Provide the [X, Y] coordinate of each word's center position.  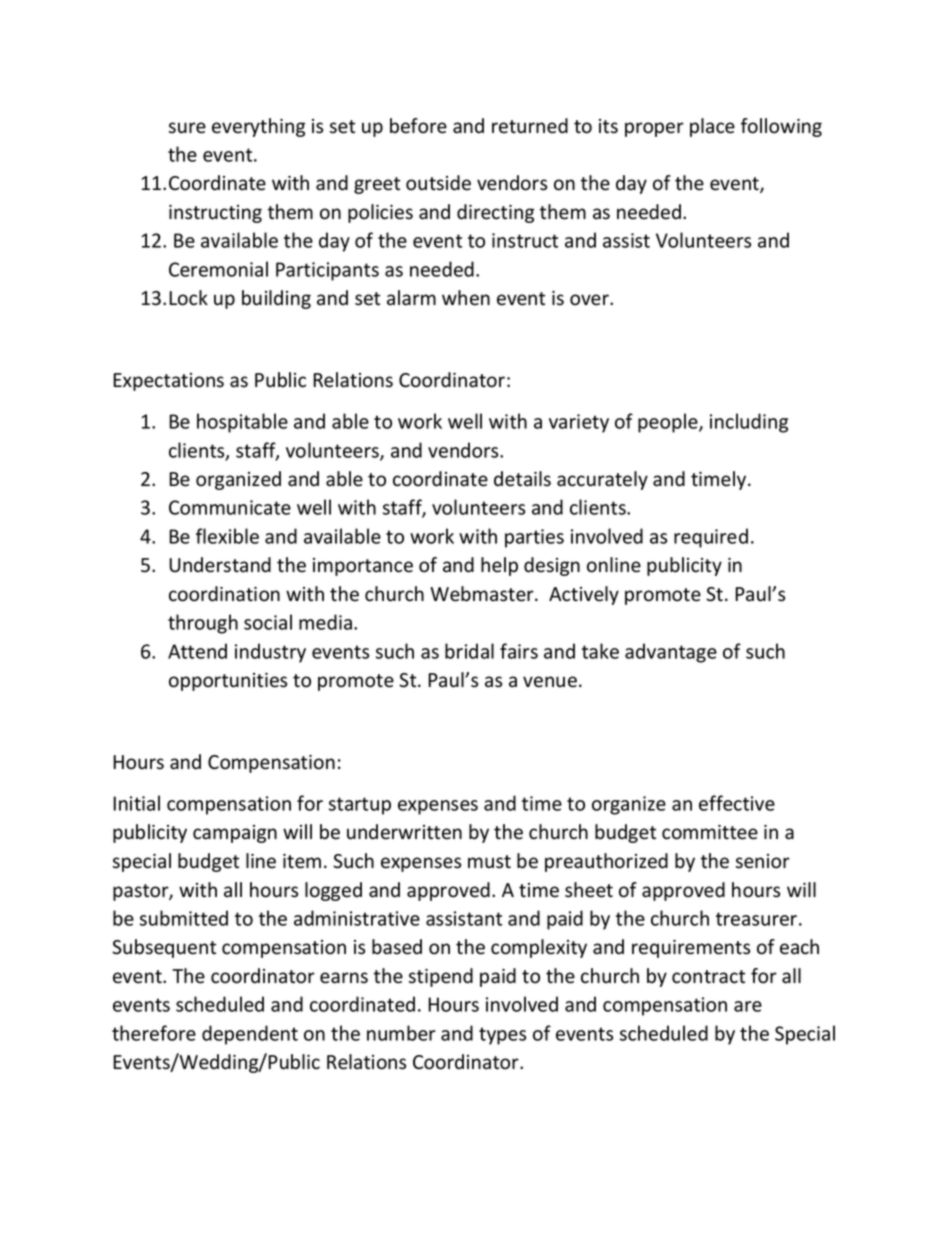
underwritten [404, 832]
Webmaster [483, 594]
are [748, 1006]
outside [438, 183]
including [749, 423]
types [502, 1036]
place [712, 127]
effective [737, 803]
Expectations [168, 382]
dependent [250, 1035]
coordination [224, 594]
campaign [235, 834]
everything [258, 127]
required [711, 538]
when [466, 298]
